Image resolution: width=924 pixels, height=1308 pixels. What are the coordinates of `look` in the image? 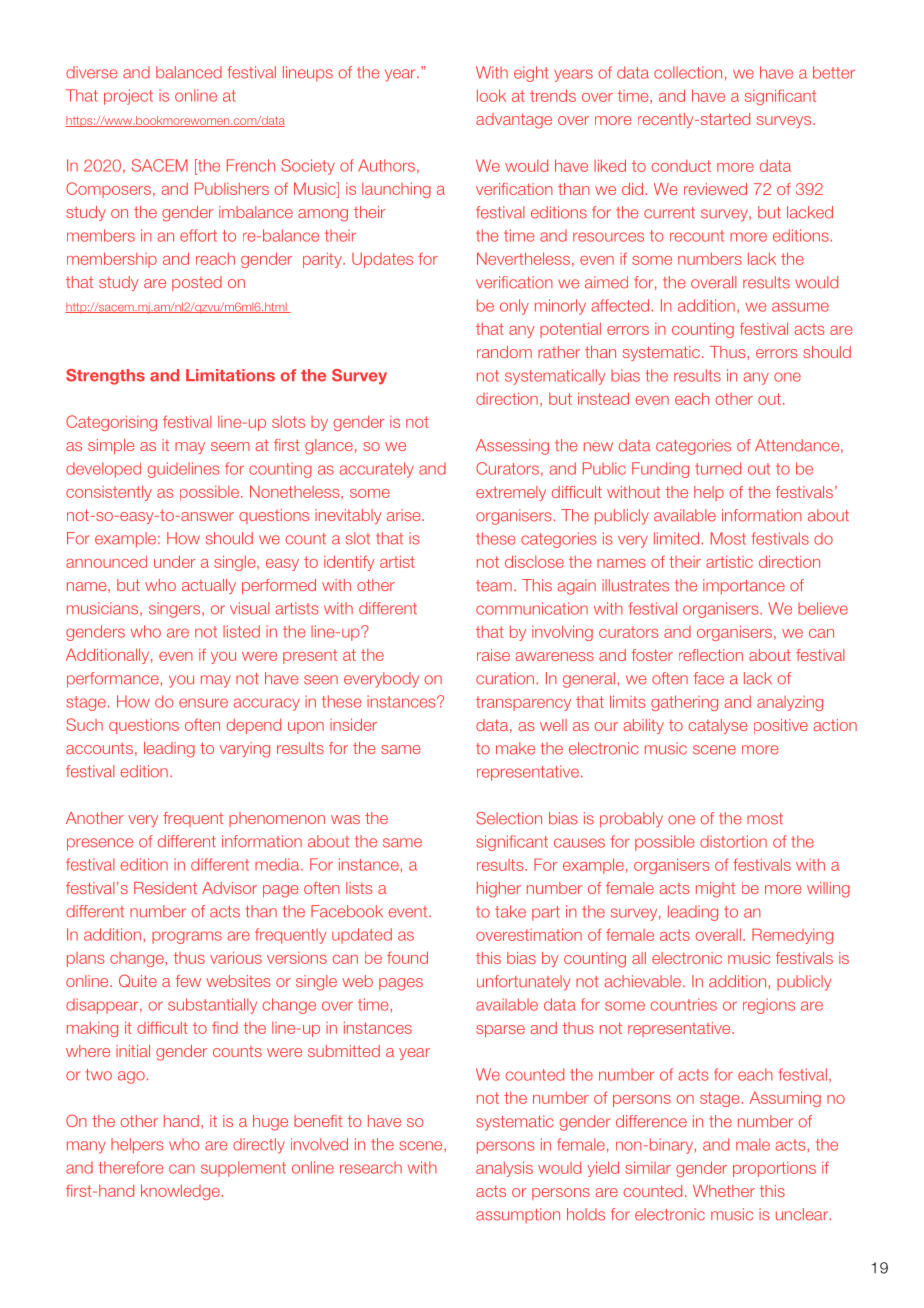 It's located at (491, 95).
